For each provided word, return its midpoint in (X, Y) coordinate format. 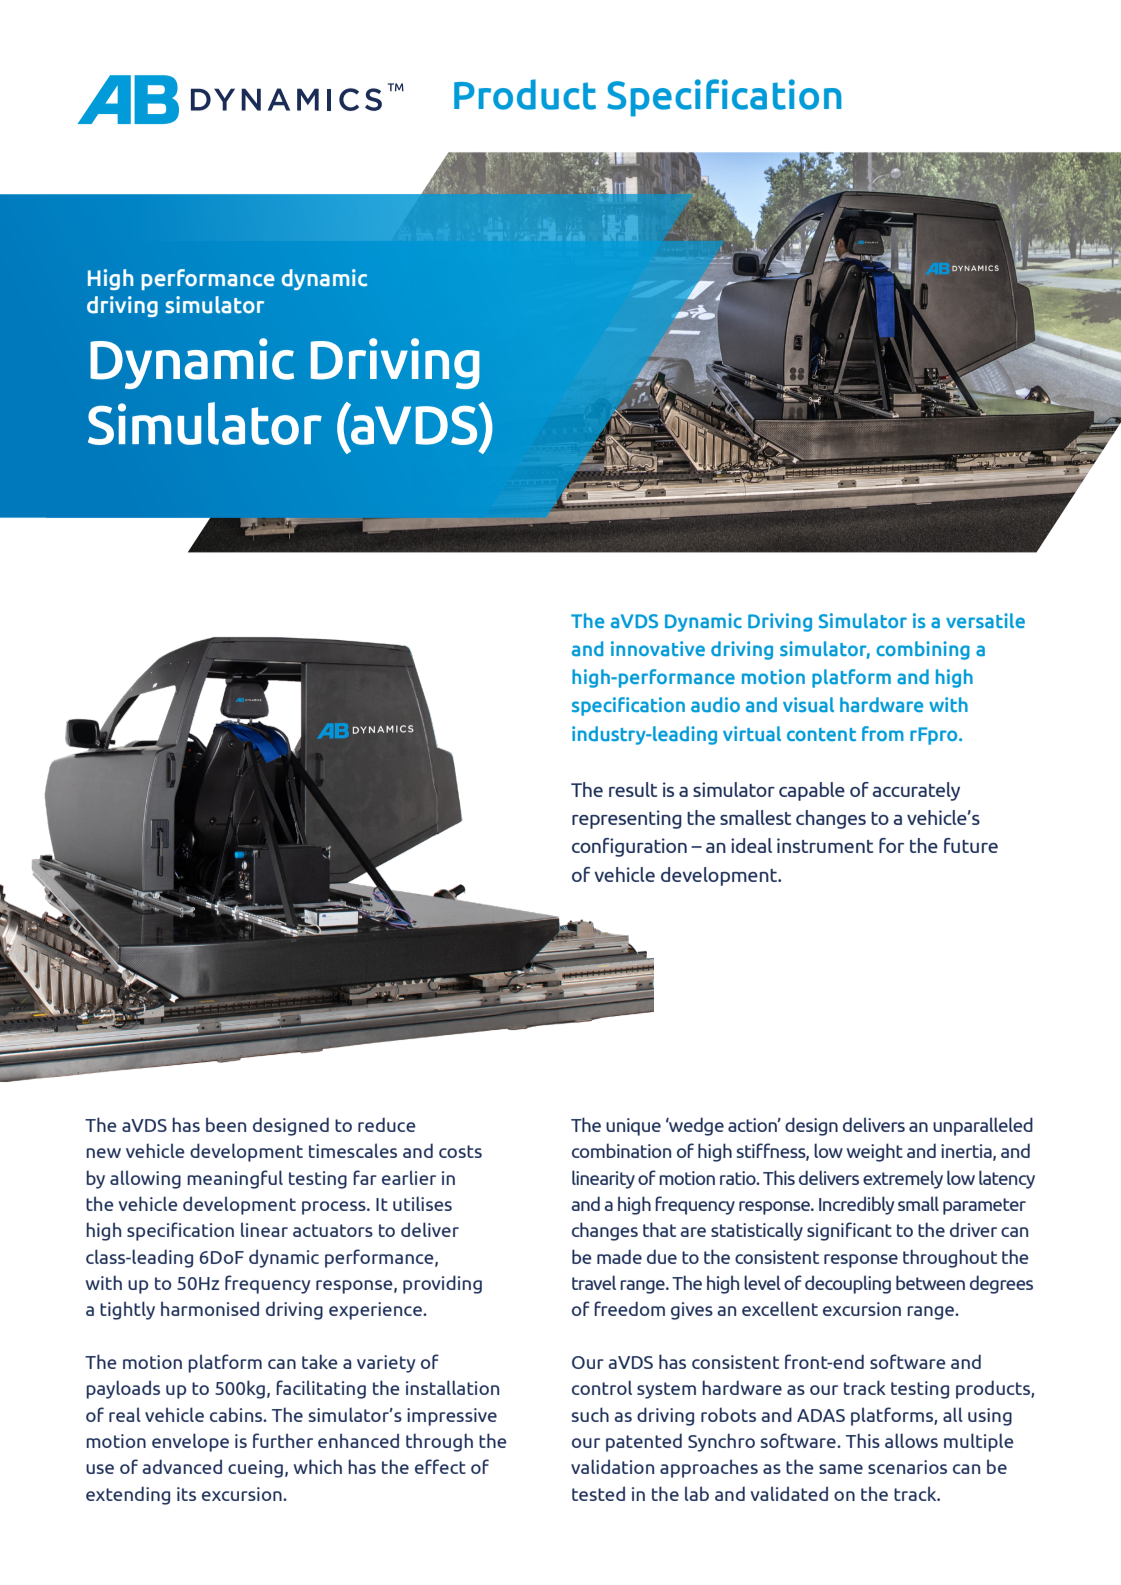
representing (627, 819)
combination (621, 1150)
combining (923, 650)
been (226, 1124)
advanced (182, 1466)
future (971, 845)
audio (715, 704)
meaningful (235, 1179)
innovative (658, 648)
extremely (903, 1179)
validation (612, 1466)
